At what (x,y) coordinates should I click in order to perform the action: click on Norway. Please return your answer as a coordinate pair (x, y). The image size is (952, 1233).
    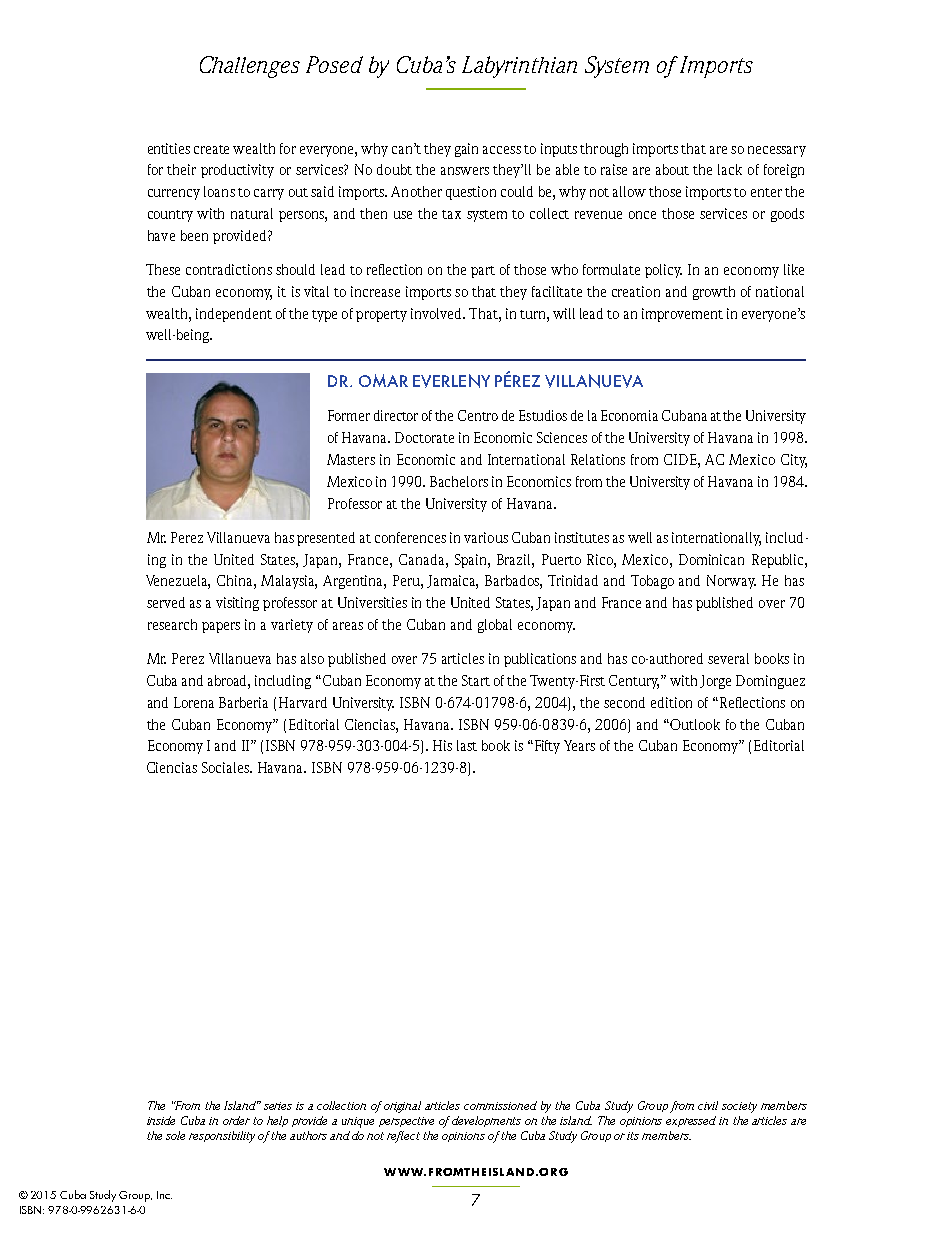
    Looking at the image, I should click on (731, 582).
